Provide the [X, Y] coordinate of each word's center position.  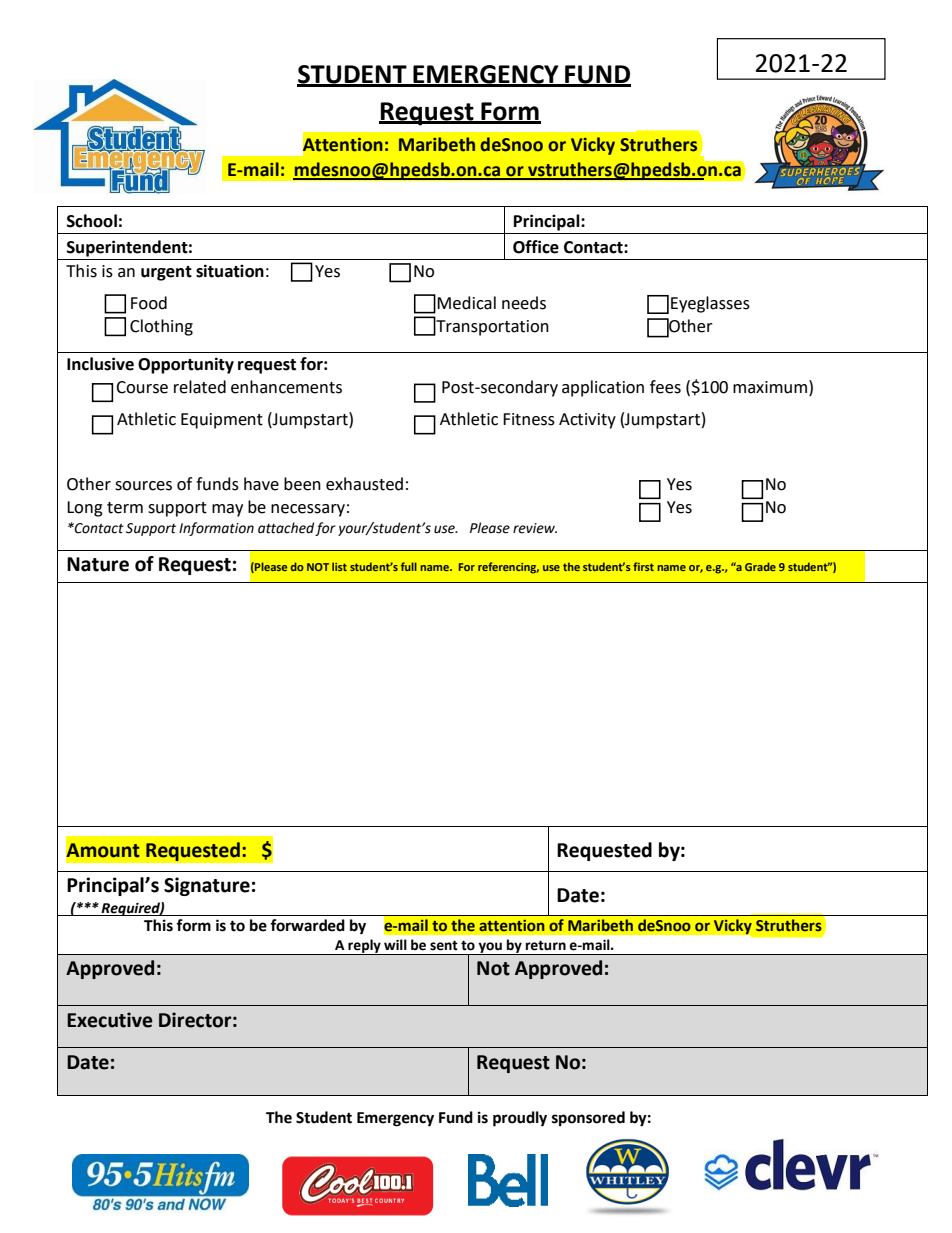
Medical [466, 303]
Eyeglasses [710, 304]
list [339, 566]
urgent [166, 273]
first [643, 566]
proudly [520, 1119]
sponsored [588, 1119]
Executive [110, 1020]
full [409, 566]
